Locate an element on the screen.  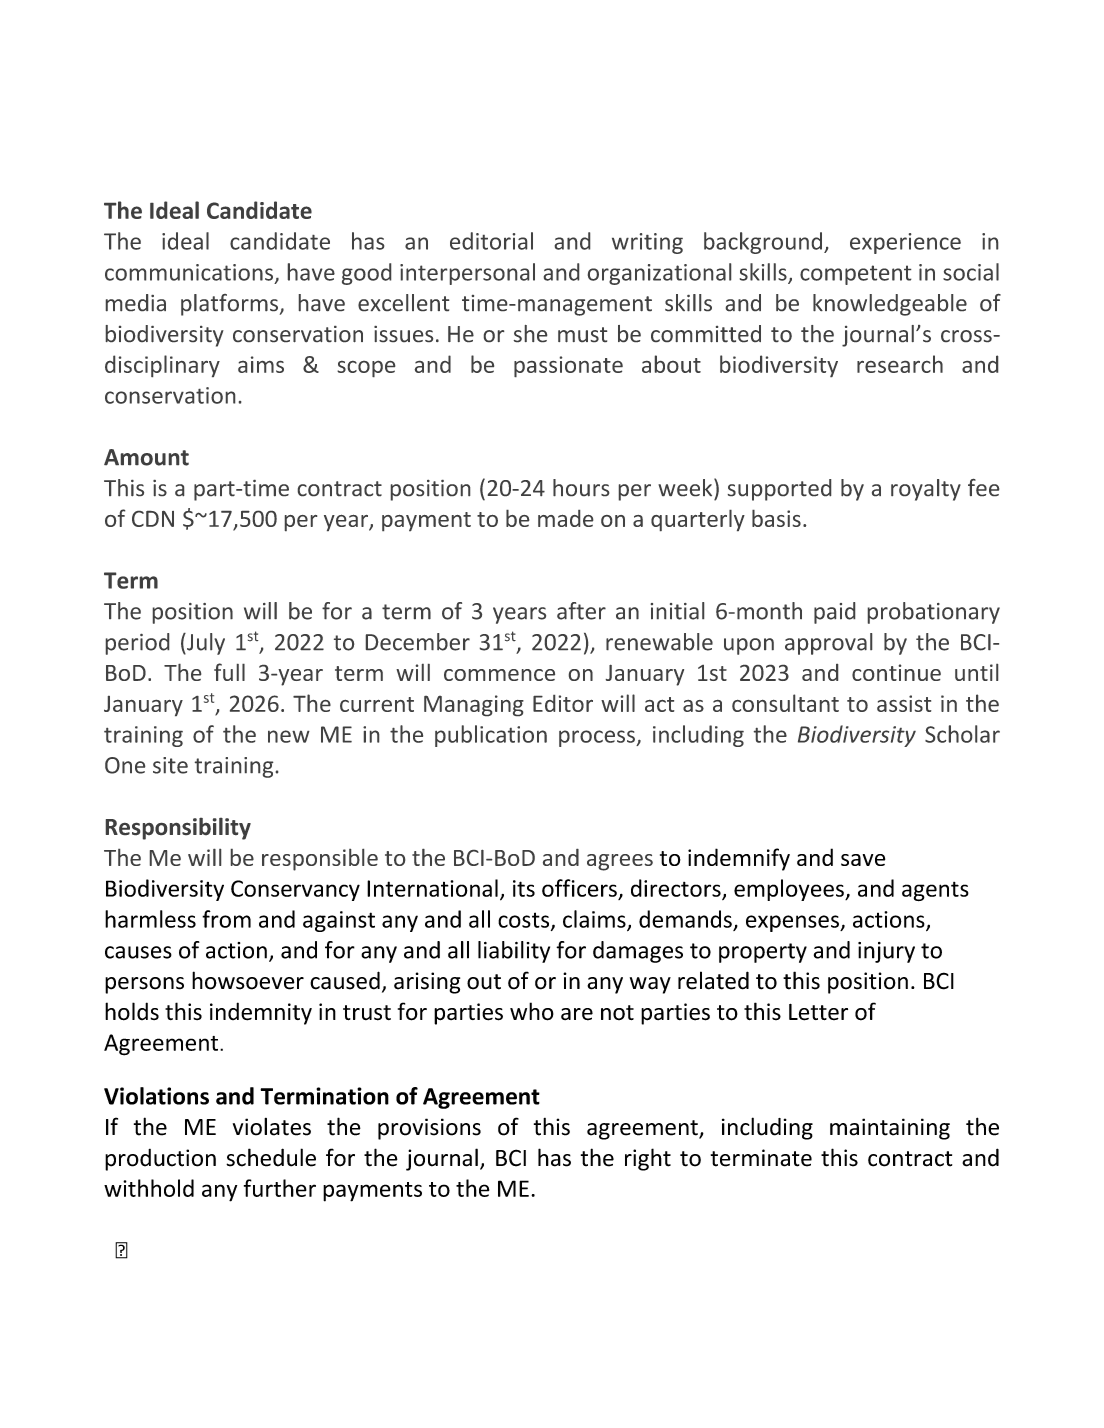
competent is located at coordinates (855, 275).
